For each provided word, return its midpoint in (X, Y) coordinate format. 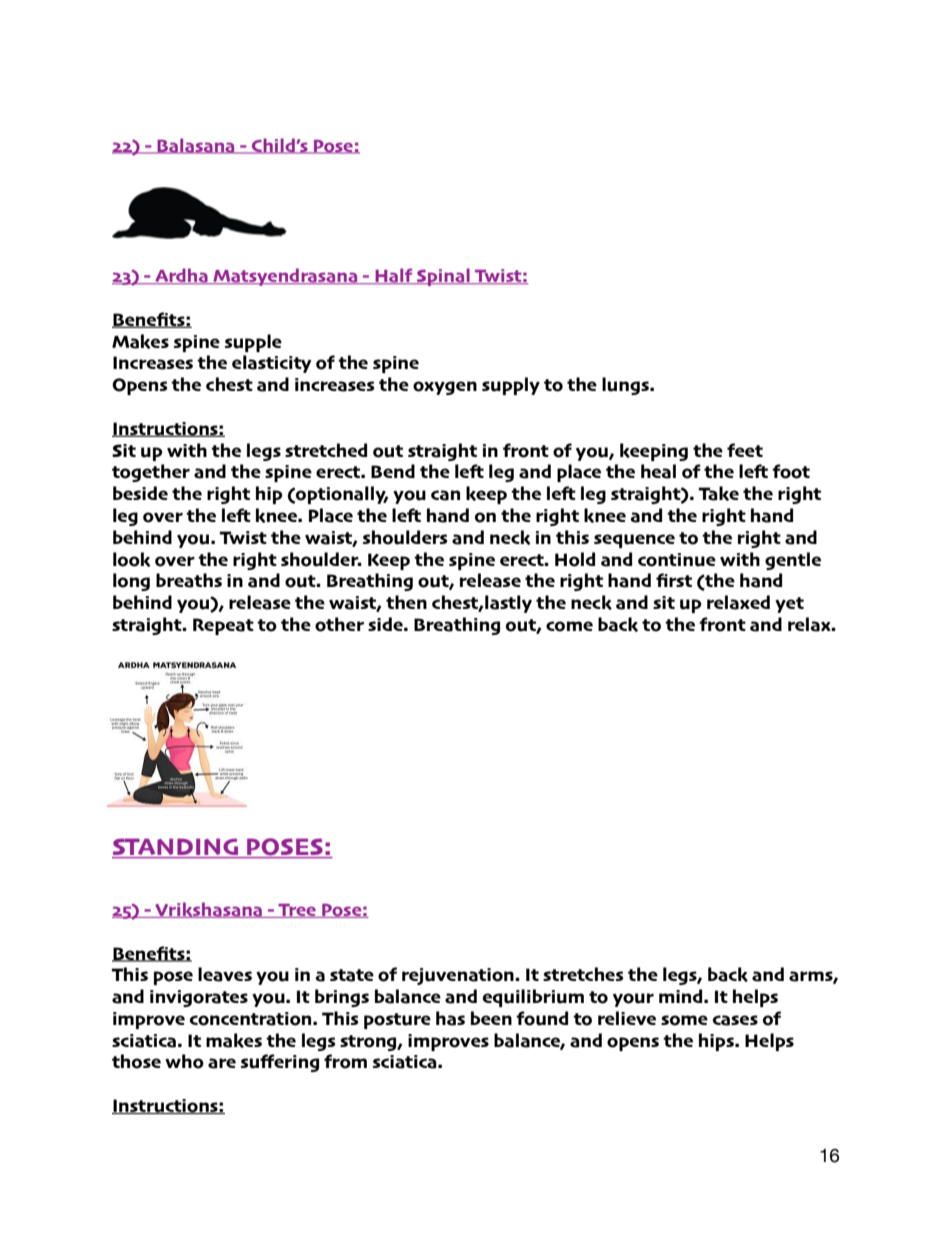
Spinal (443, 277)
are (222, 1063)
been (491, 1018)
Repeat (223, 626)
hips (717, 1042)
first (674, 580)
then (406, 602)
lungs (626, 386)
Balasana (196, 146)
